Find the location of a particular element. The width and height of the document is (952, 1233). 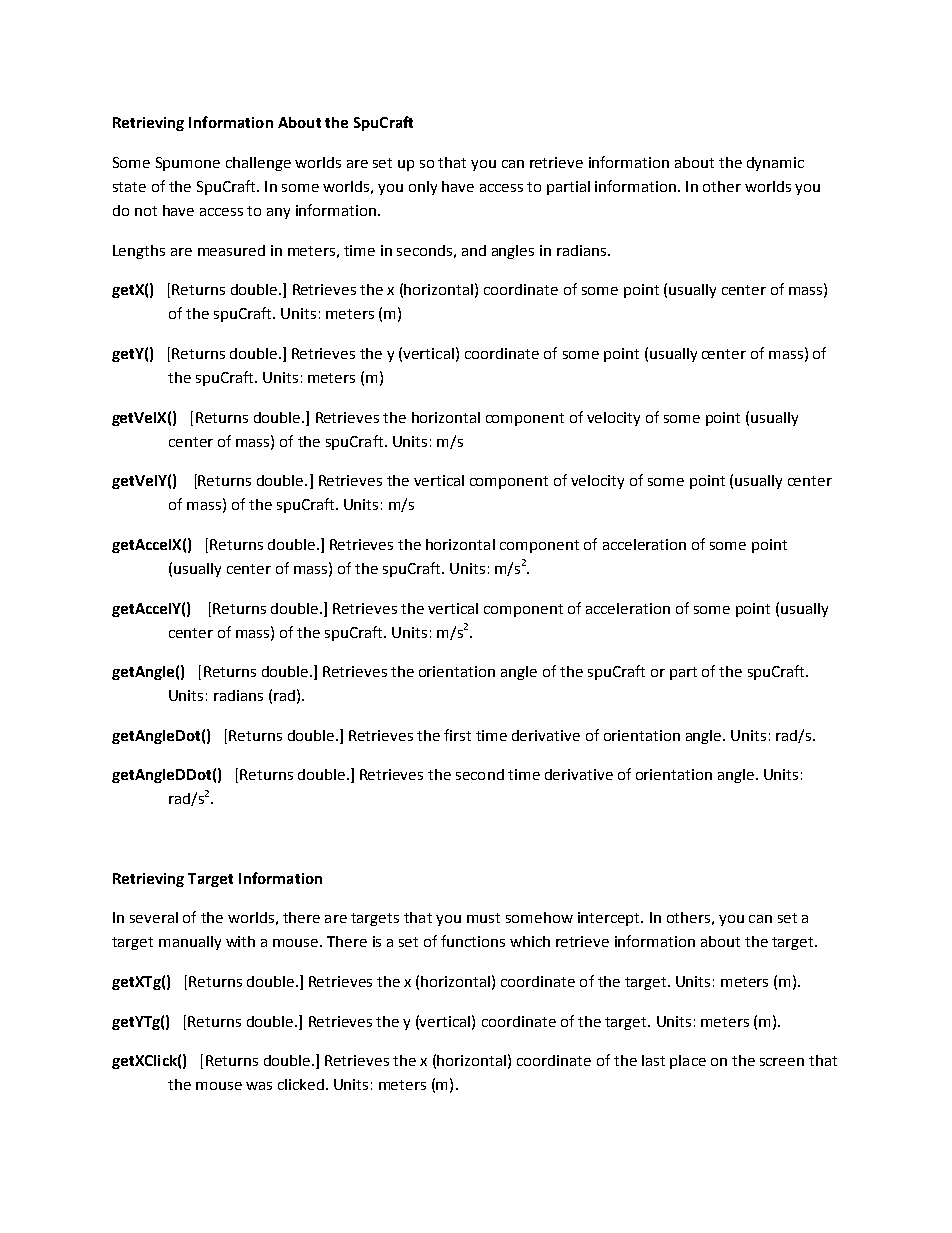

was is located at coordinates (259, 1086).
